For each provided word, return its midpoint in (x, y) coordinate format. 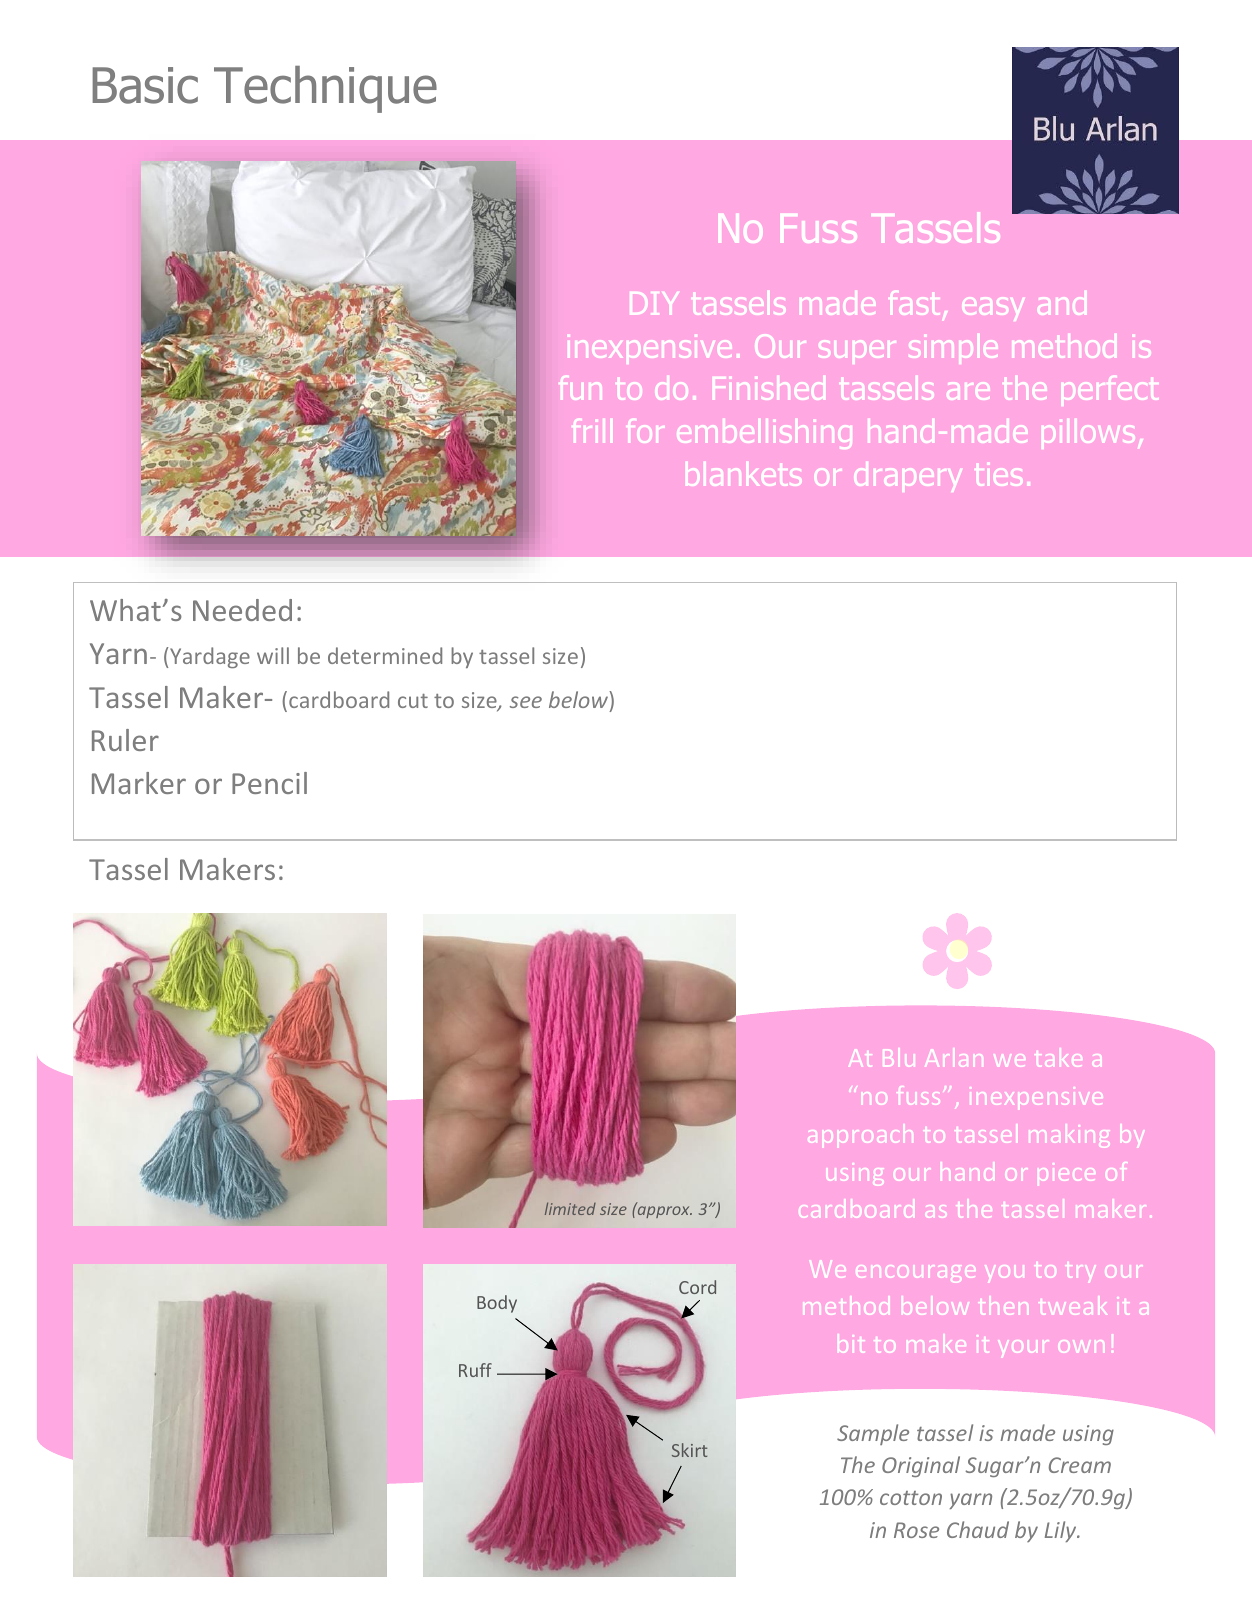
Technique (325, 89)
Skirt (689, 1450)
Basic (145, 85)
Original (921, 1466)
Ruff (475, 1370)
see (526, 702)
